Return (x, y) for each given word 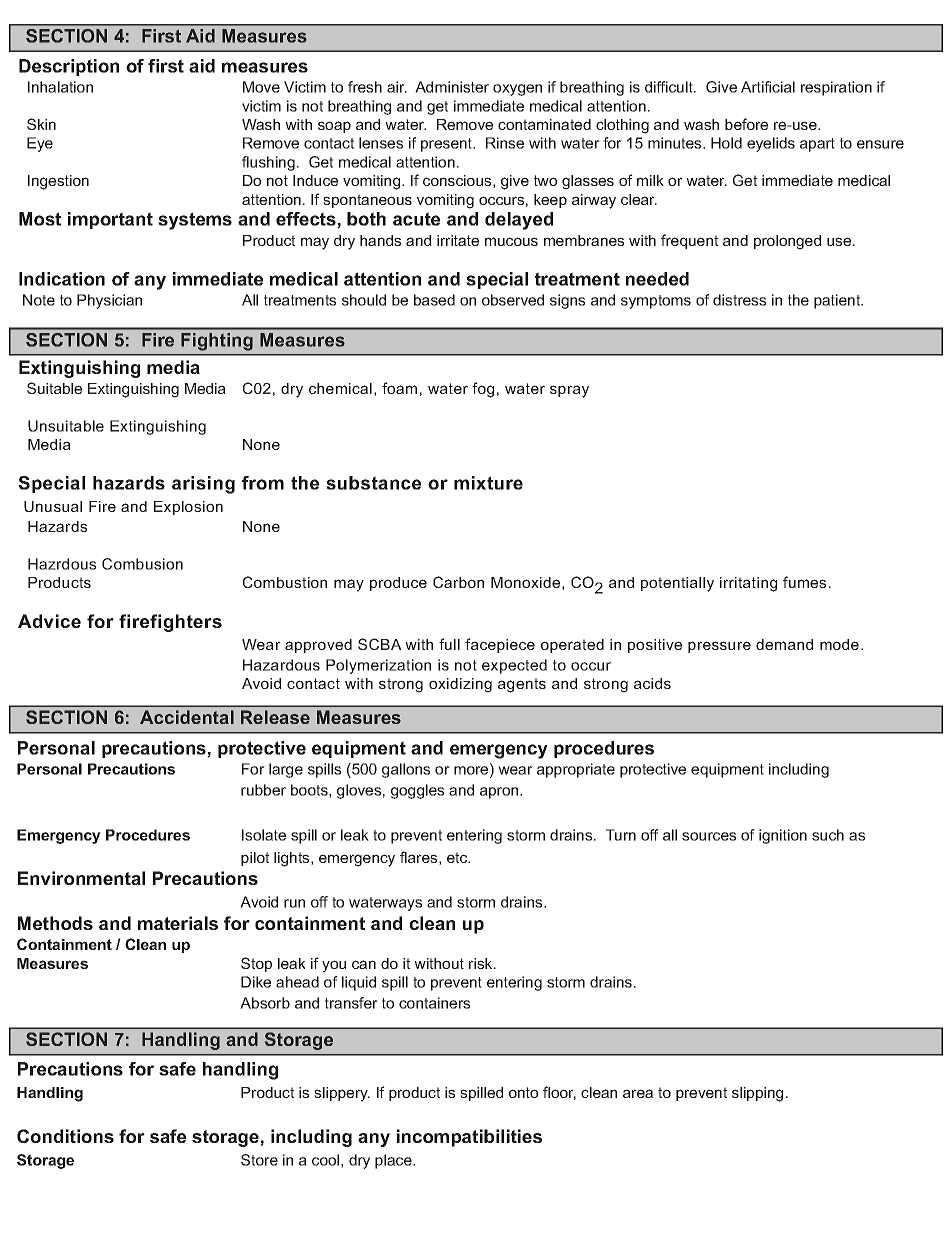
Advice (49, 621)
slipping (757, 1094)
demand (784, 644)
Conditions (65, 1136)
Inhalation (60, 87)
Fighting (217, 341)
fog (483, 390)
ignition (783, 836)
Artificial (768, 87)
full (449, 644)
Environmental (81, 878)
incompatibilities (469, 1138)
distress (739, 300)
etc (458, 857)
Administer (452, 87)
